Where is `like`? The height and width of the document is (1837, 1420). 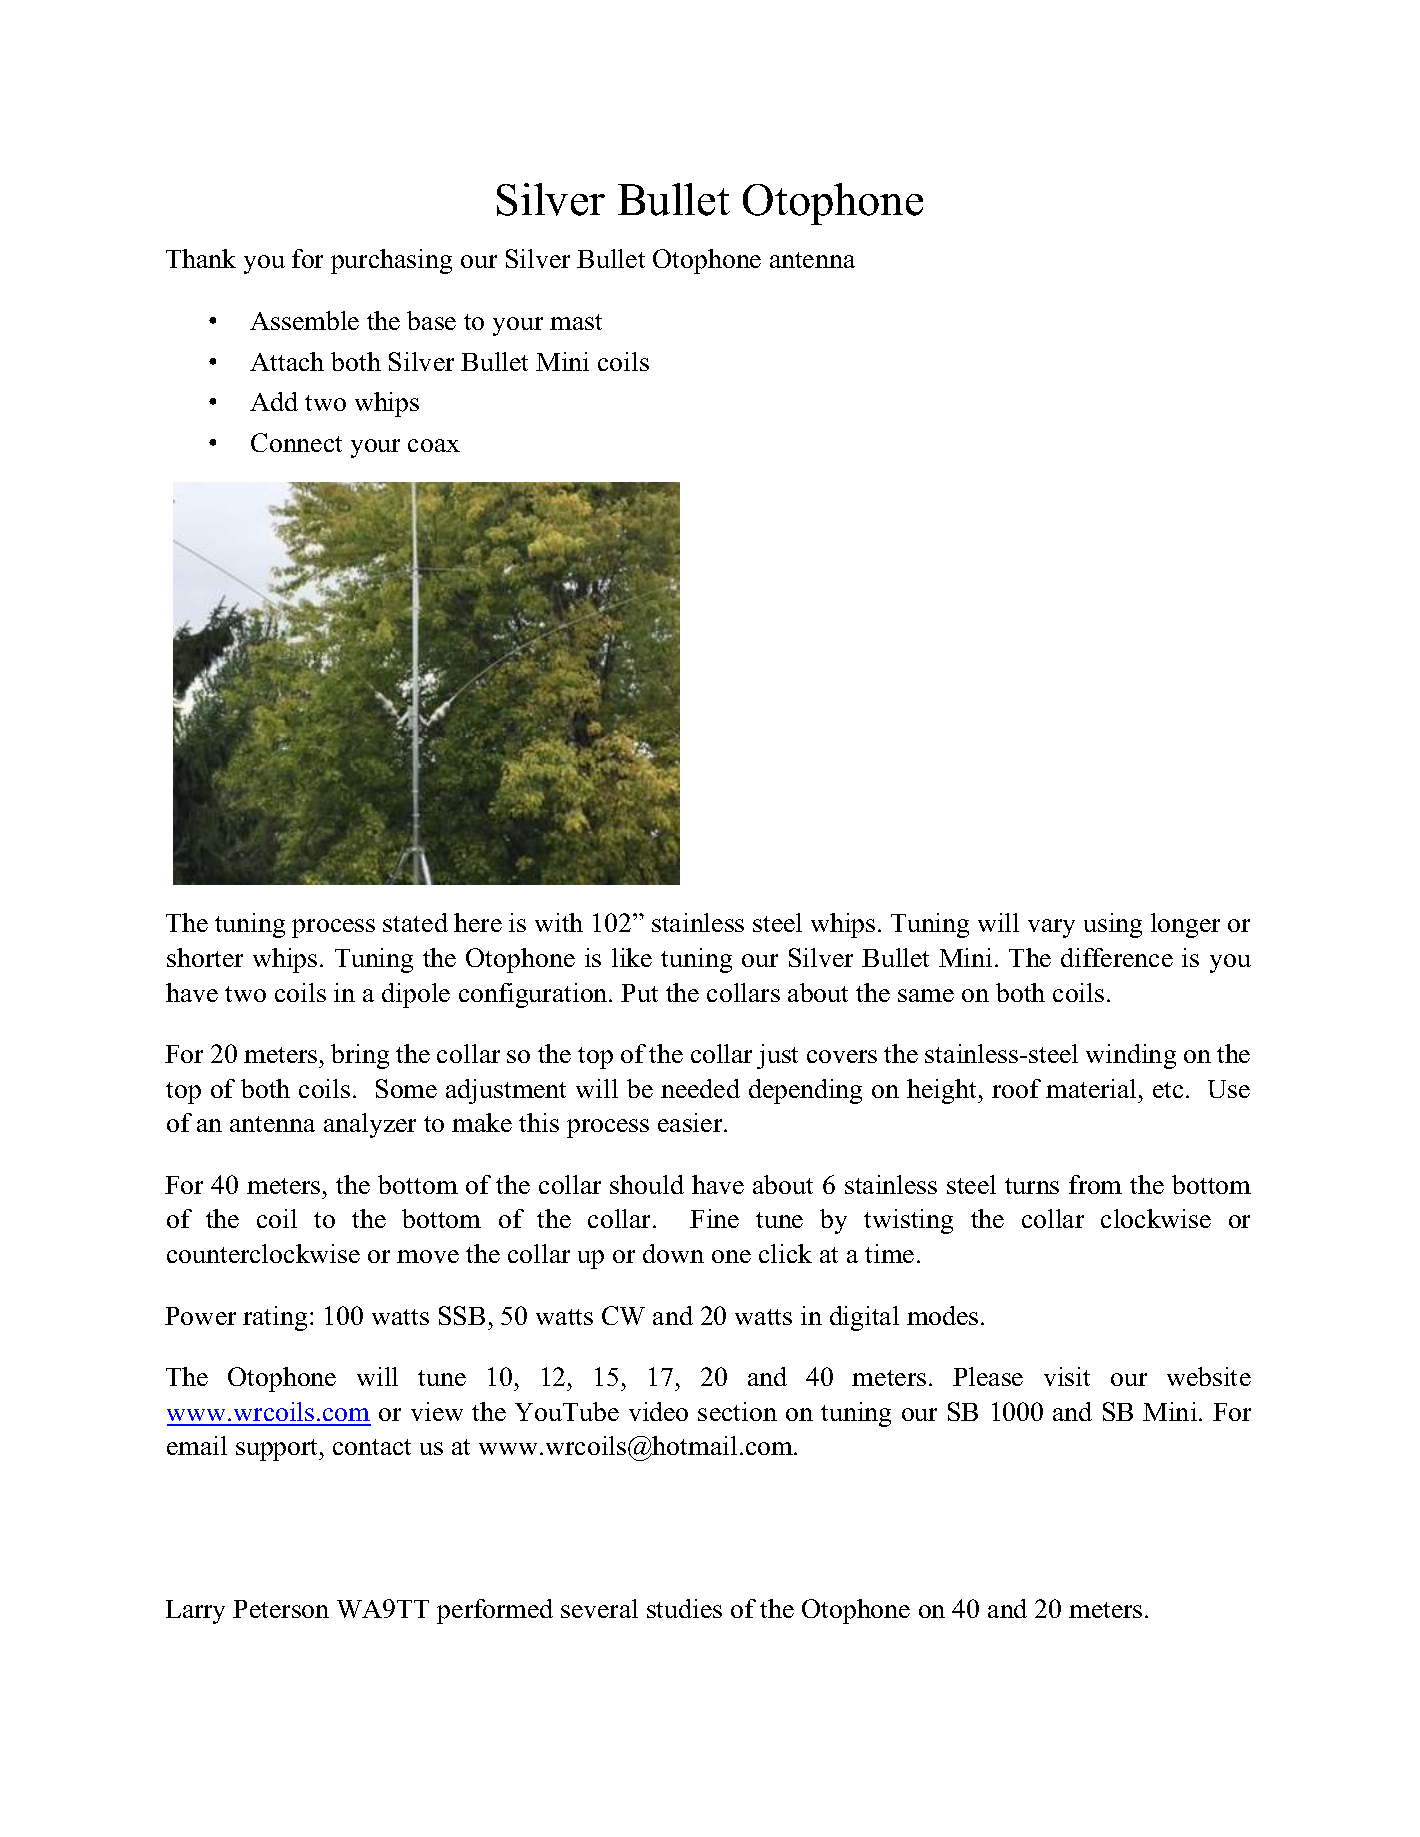 like is located at coordinates (632, 957).
